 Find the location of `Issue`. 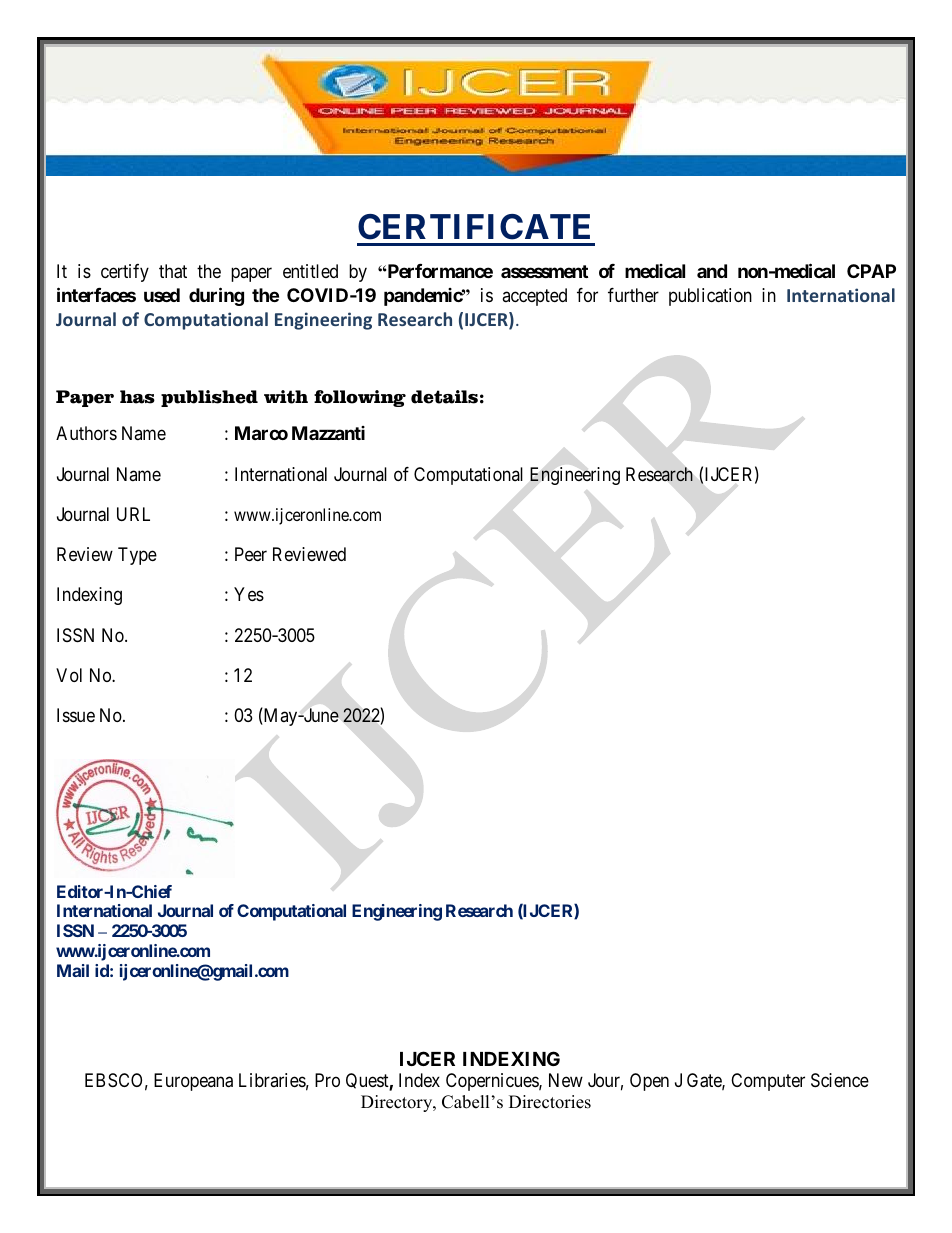

Issue is located at coordinates (76, 715).
